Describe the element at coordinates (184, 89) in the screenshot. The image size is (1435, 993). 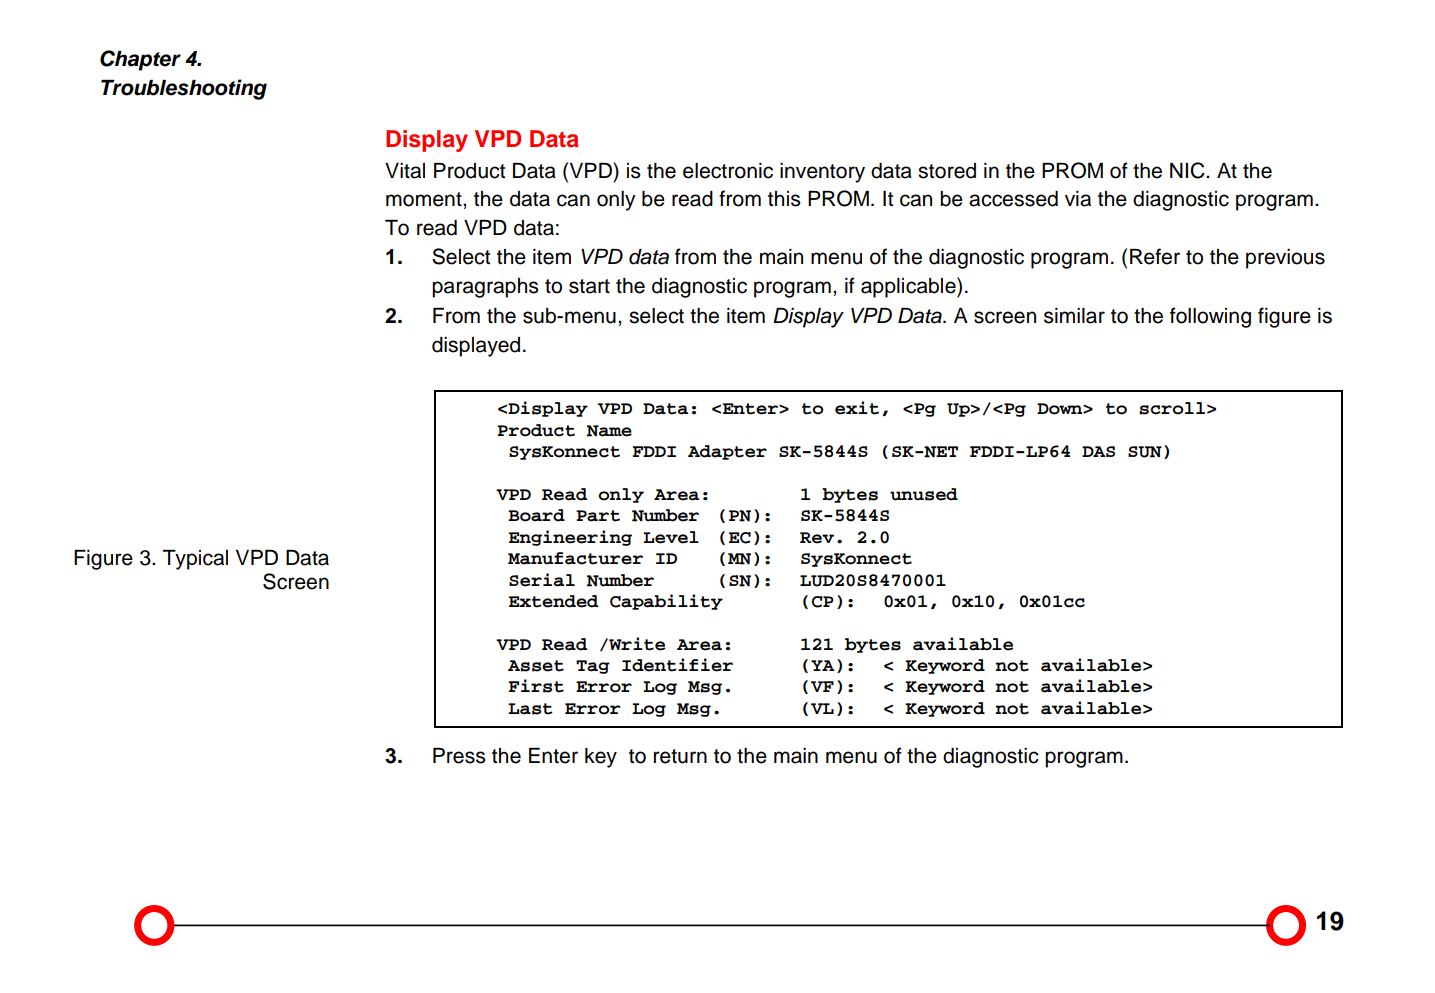
I see `Troubleshooting` at that location.
